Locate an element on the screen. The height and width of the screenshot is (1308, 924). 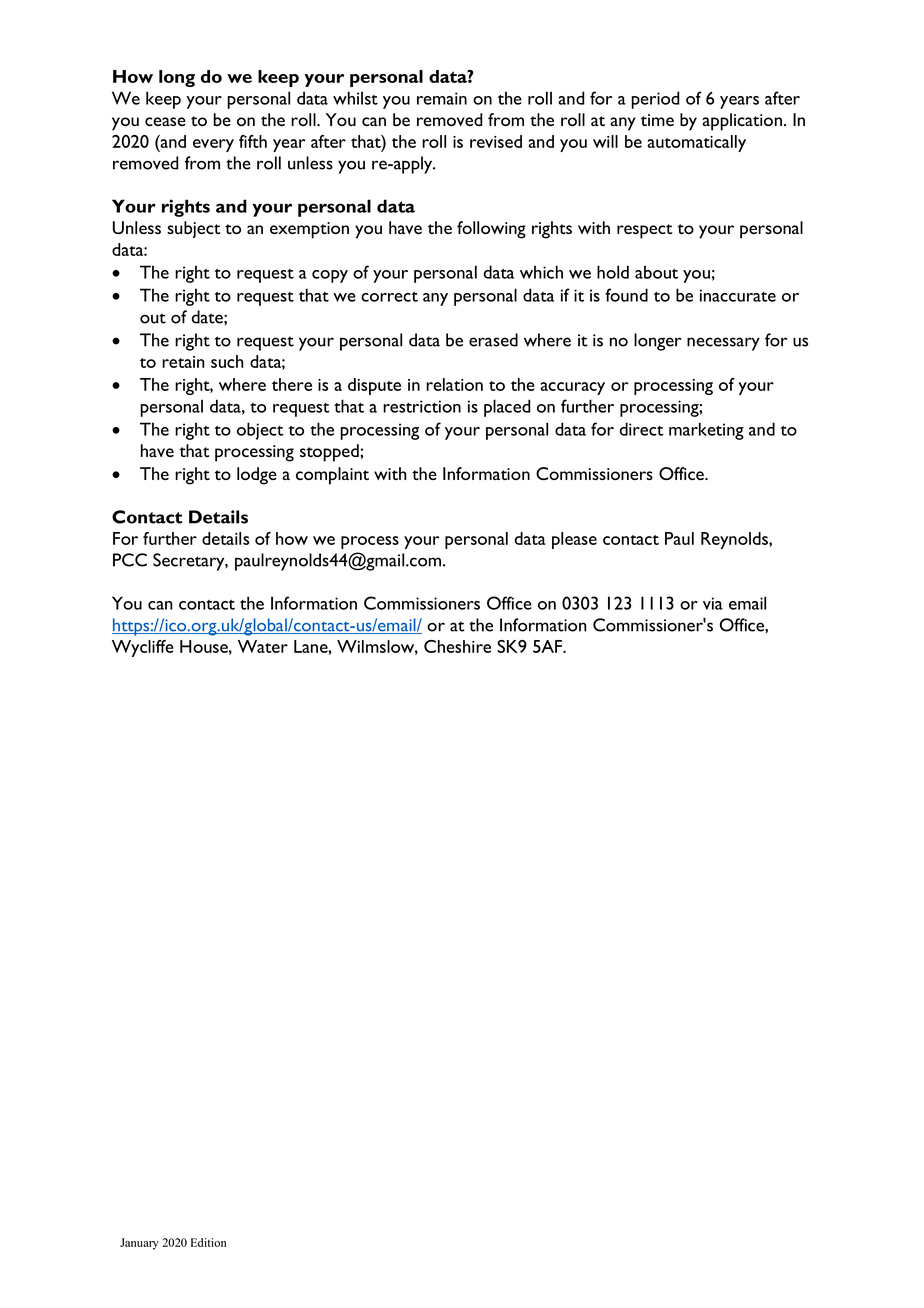
Edition is located at coordinates (208, 1242).
